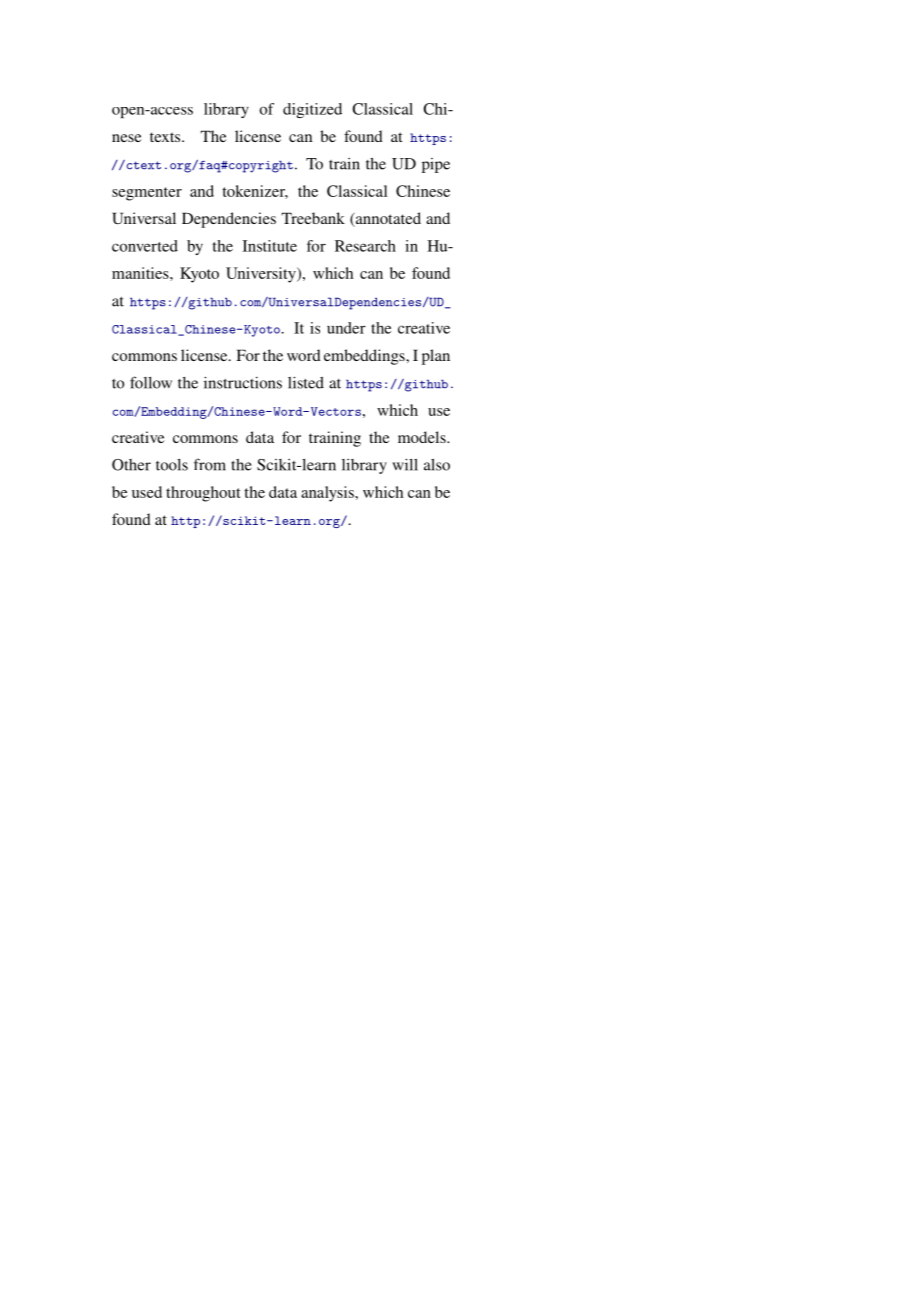  I want to click on converted, so click(145, 246).
